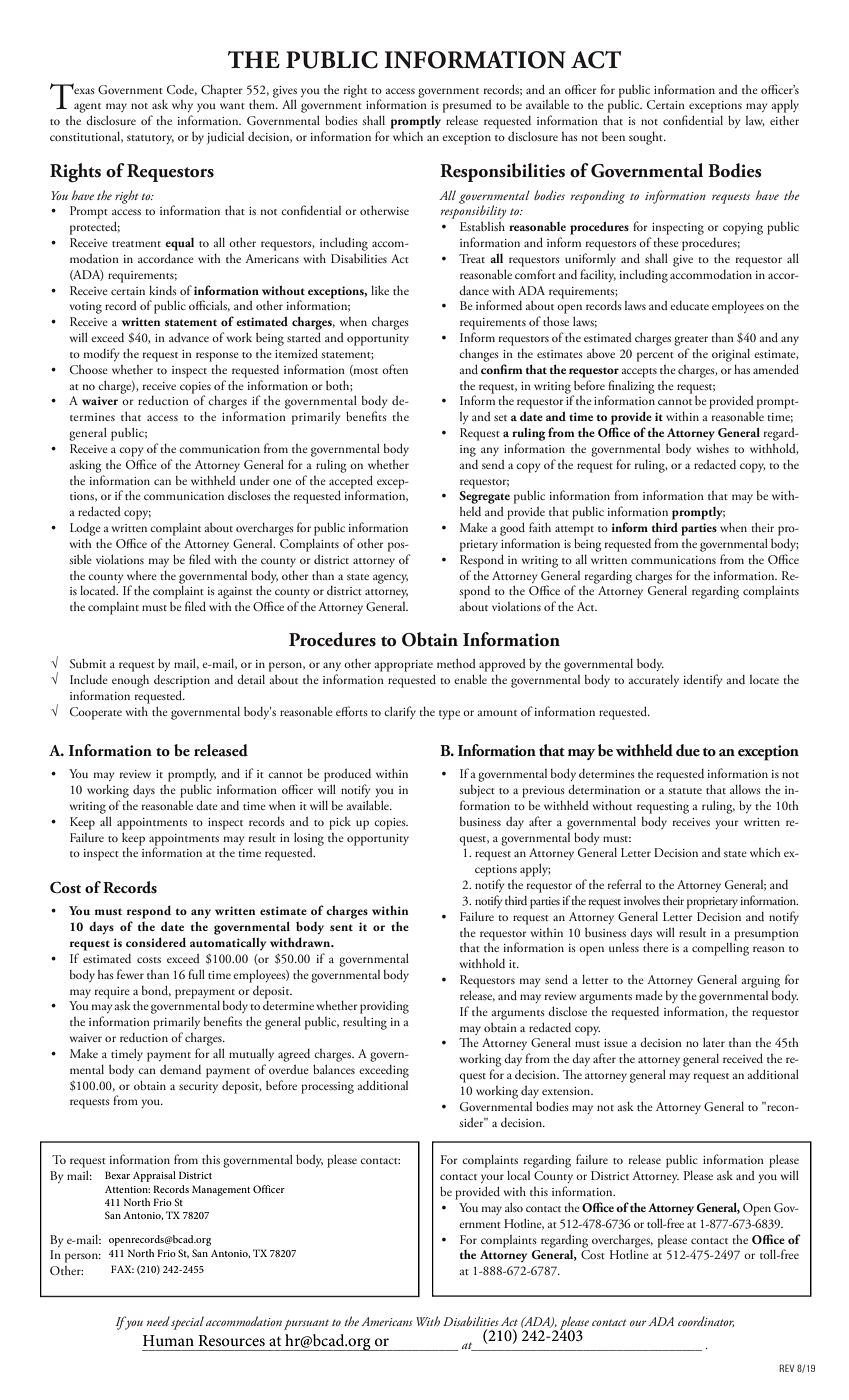 The height and width of the screenshot is (1400, 849). Describe the element at coordinates (712, 448) in the screenshot. I see `wishes` at that location.
